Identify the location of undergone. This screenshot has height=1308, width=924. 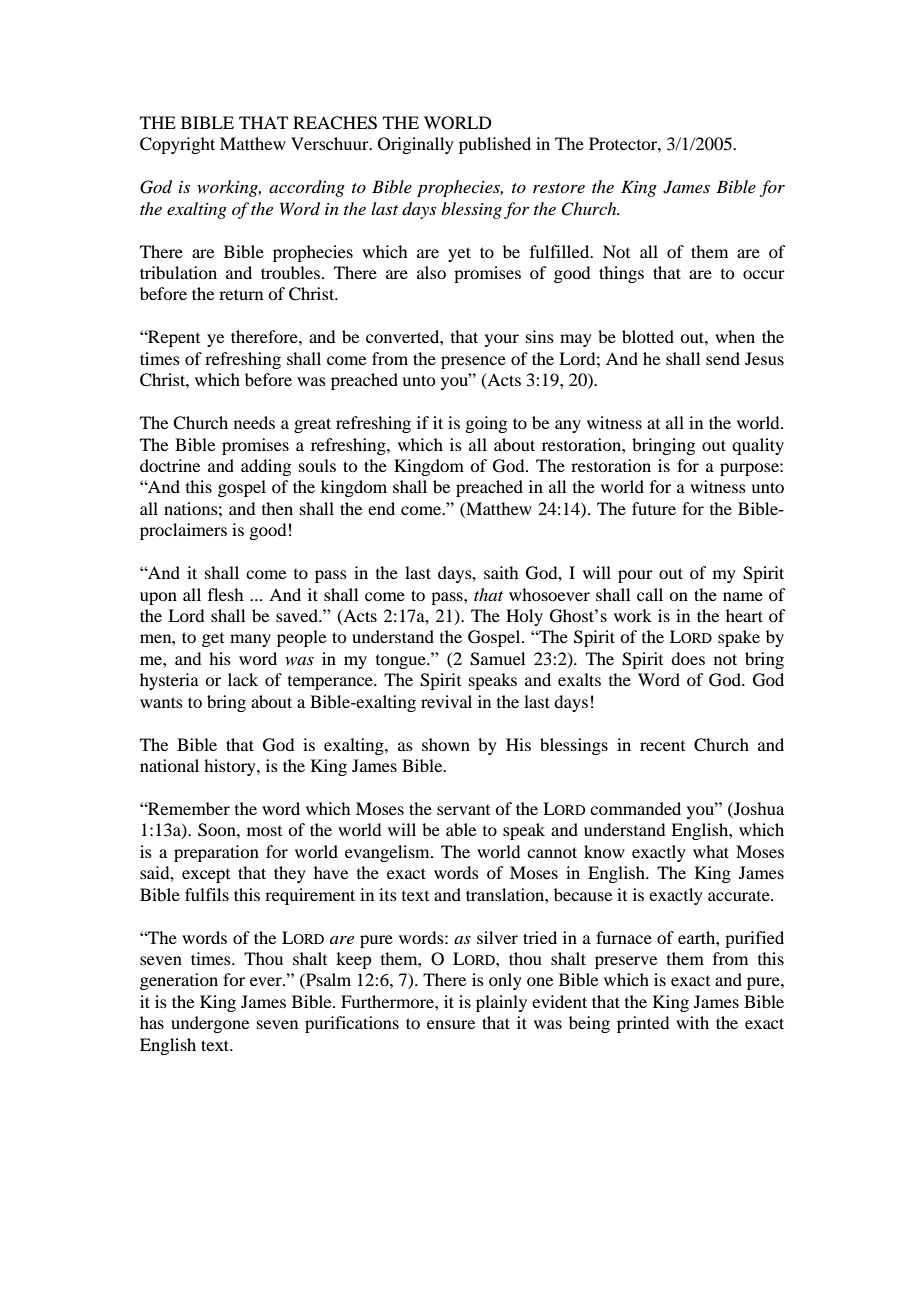
(210, 1024).
